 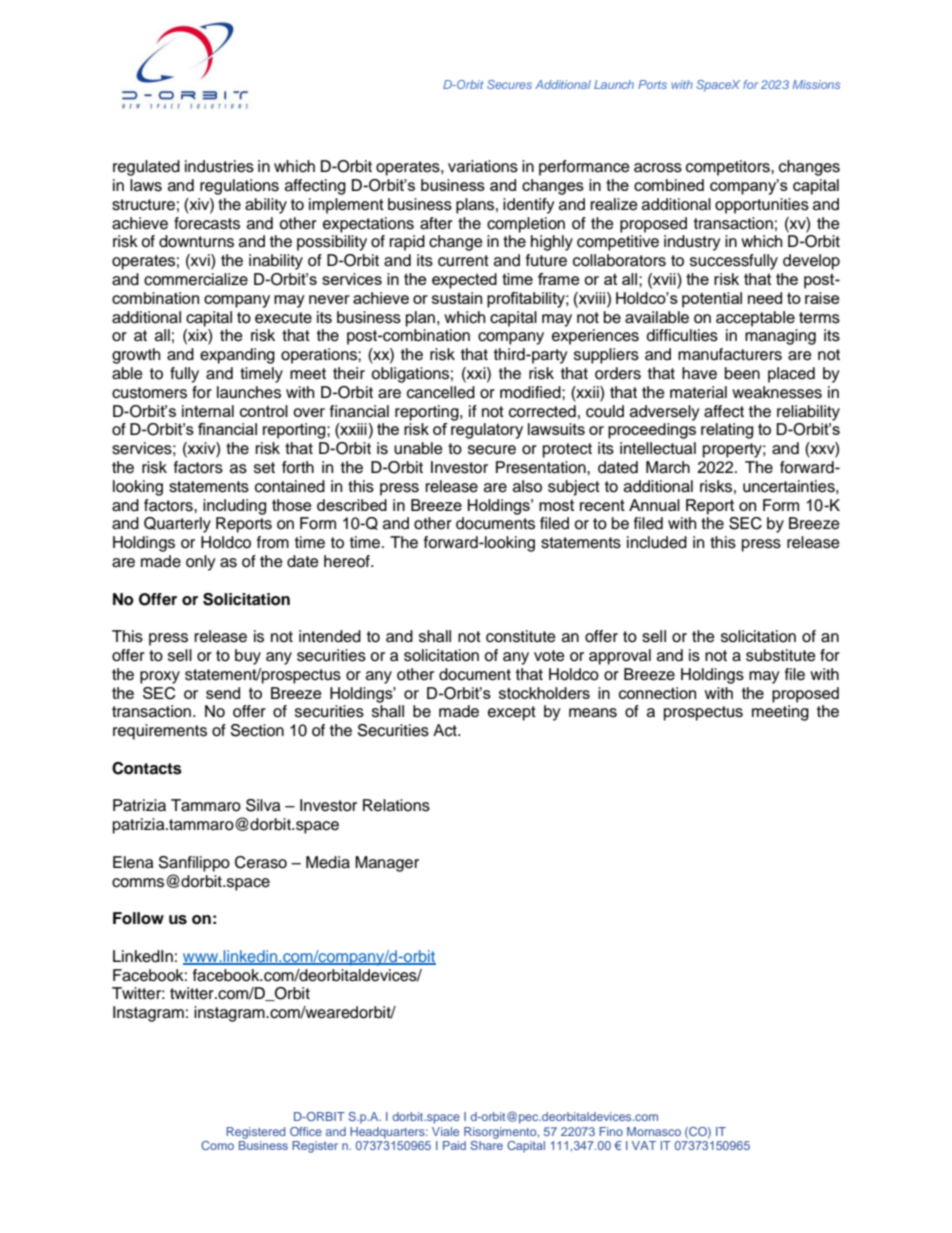 What do you see at coordinates (729, 168) in the page?
I see `competitors` at bounding box center [729, 168].
